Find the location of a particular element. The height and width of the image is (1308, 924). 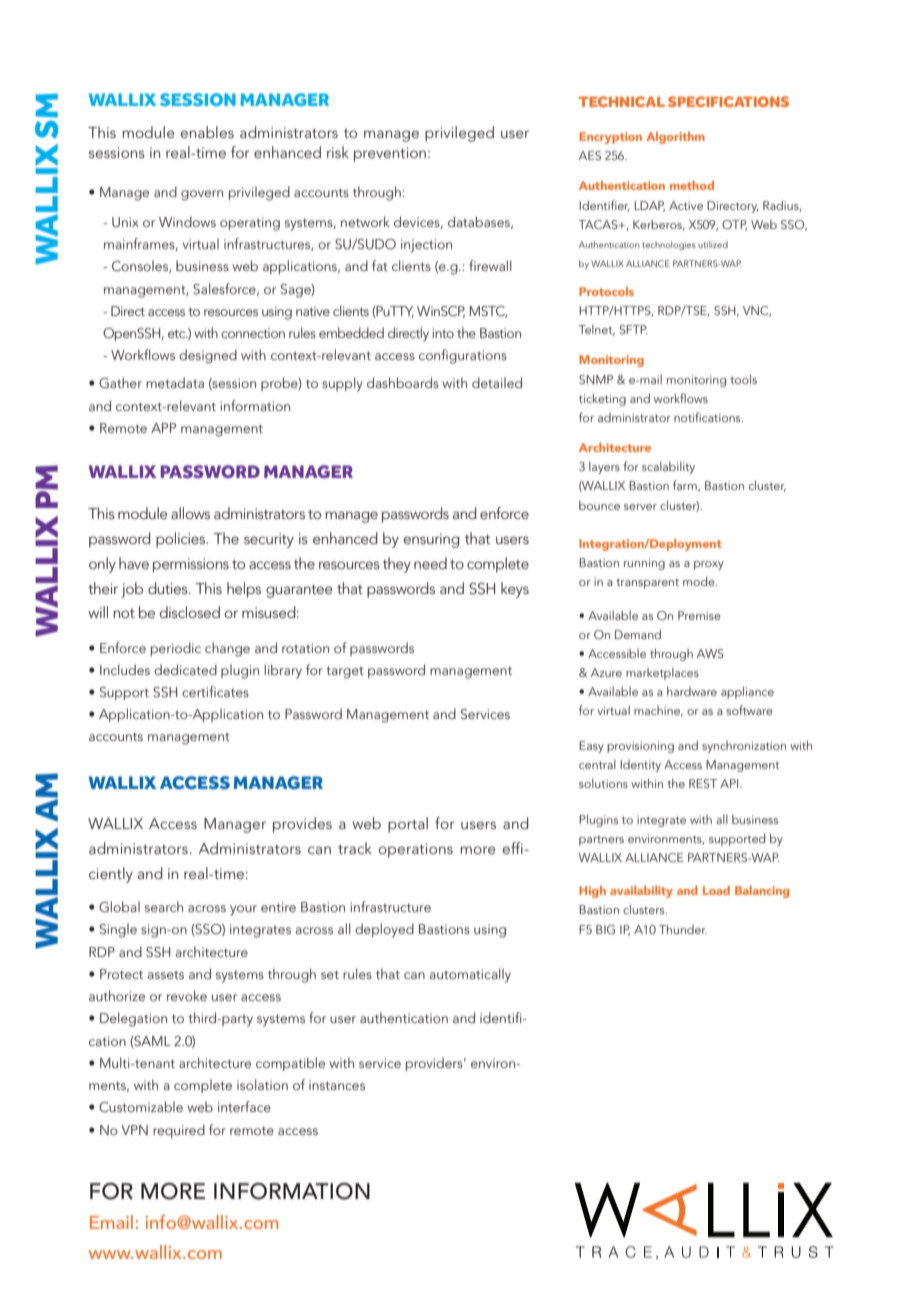

Algorithm is located at coordinates (675, 138).
